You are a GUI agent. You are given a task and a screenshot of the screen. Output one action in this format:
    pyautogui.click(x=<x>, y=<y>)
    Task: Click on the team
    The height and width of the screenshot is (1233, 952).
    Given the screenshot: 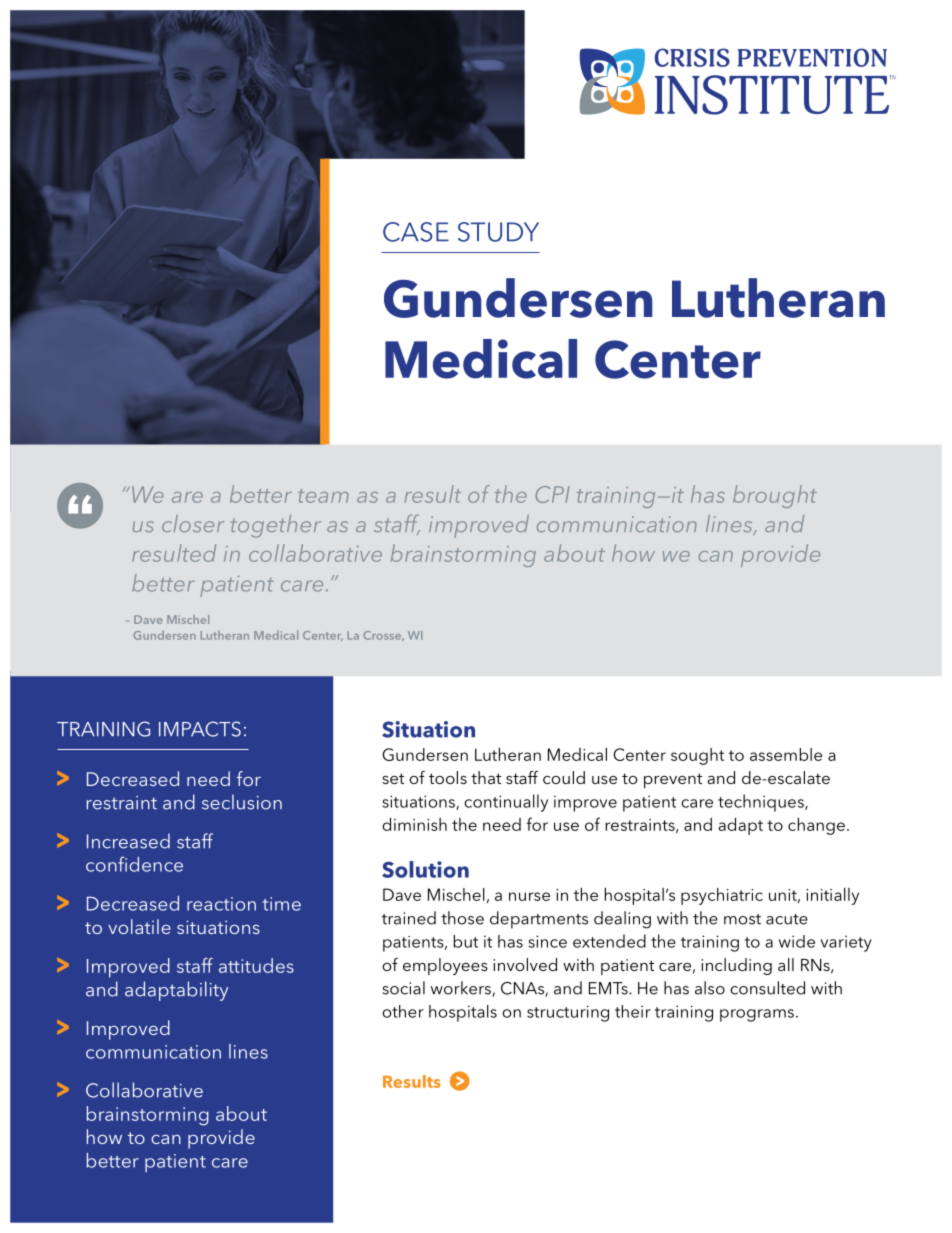 What is the action you would take?
    pyautogui.click(x=323, y=496)
